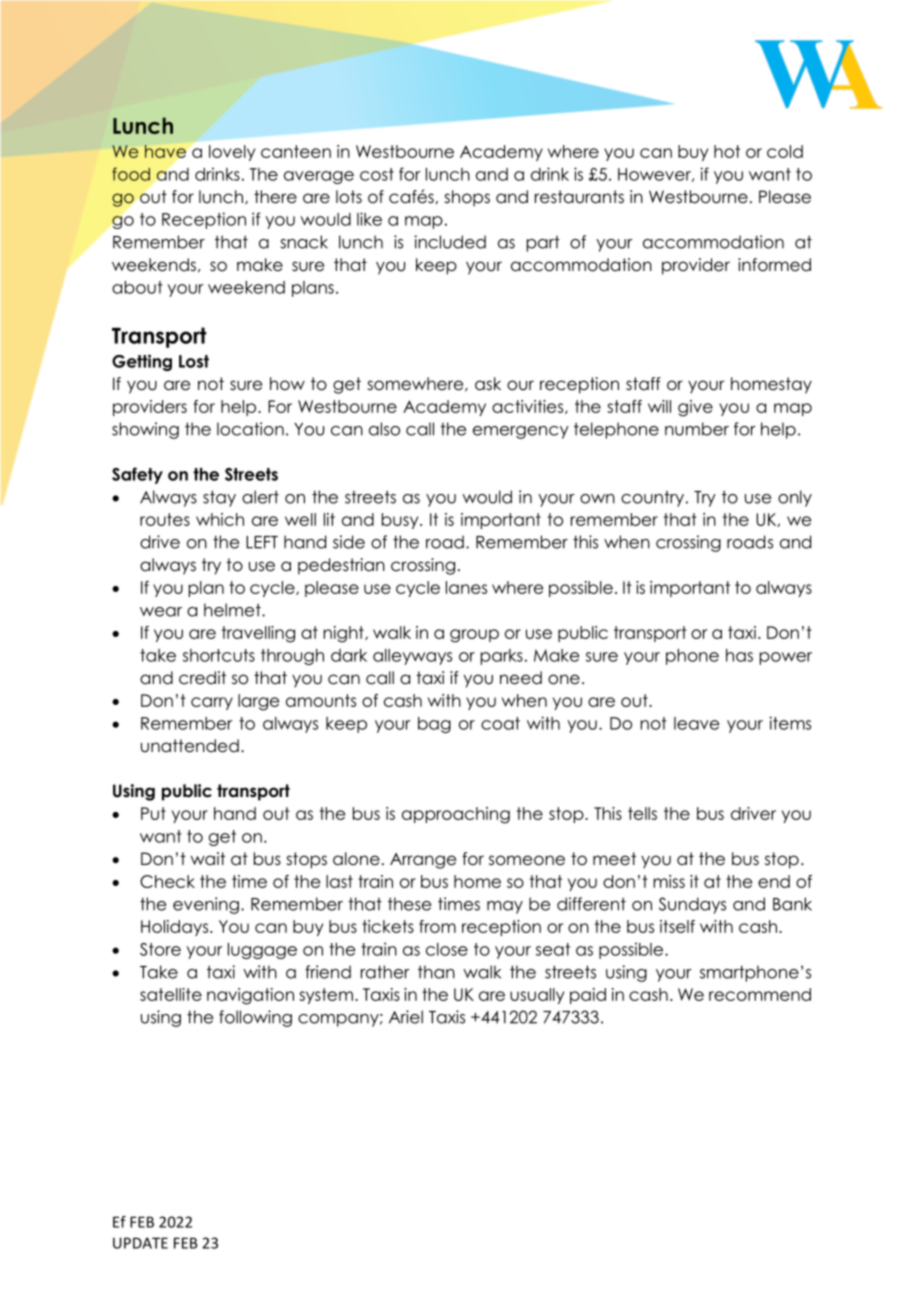 This page has width=924, height=1308. I want to click on hot, so click(727, 151).
